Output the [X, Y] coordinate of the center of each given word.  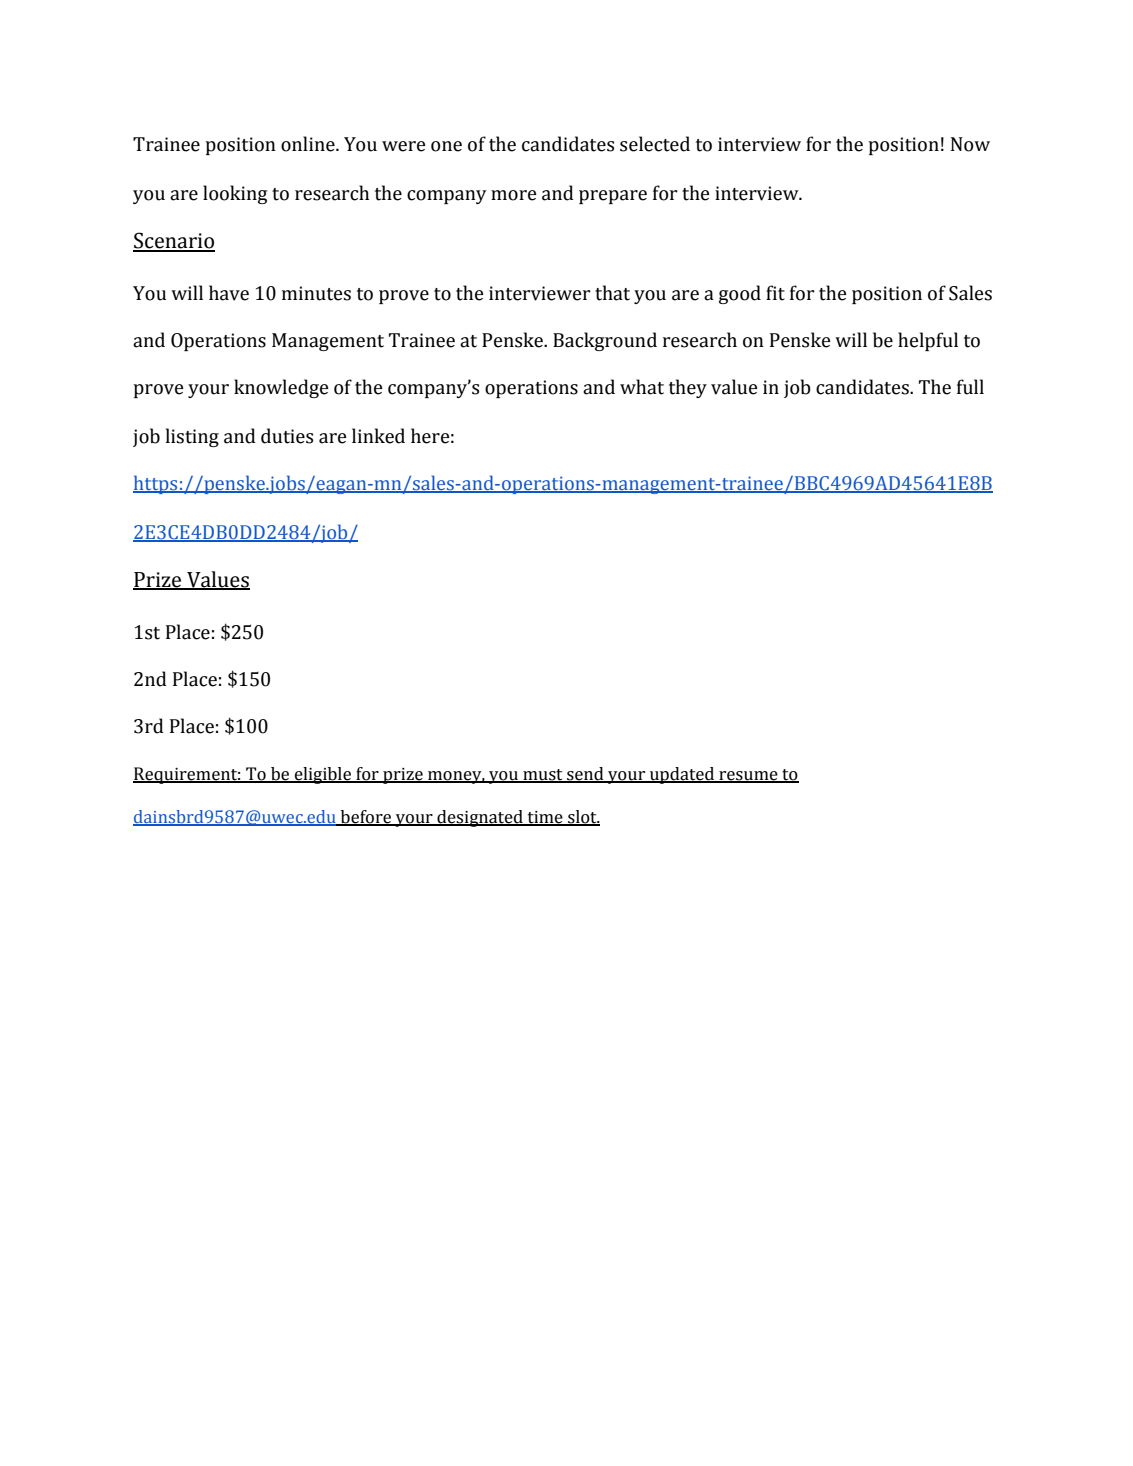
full [970, 387]
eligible [323, 775]
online [309, 144]
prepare [613, 197]
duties [287, 436]
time [545, 818]
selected [655, 144]
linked [378, 436]
